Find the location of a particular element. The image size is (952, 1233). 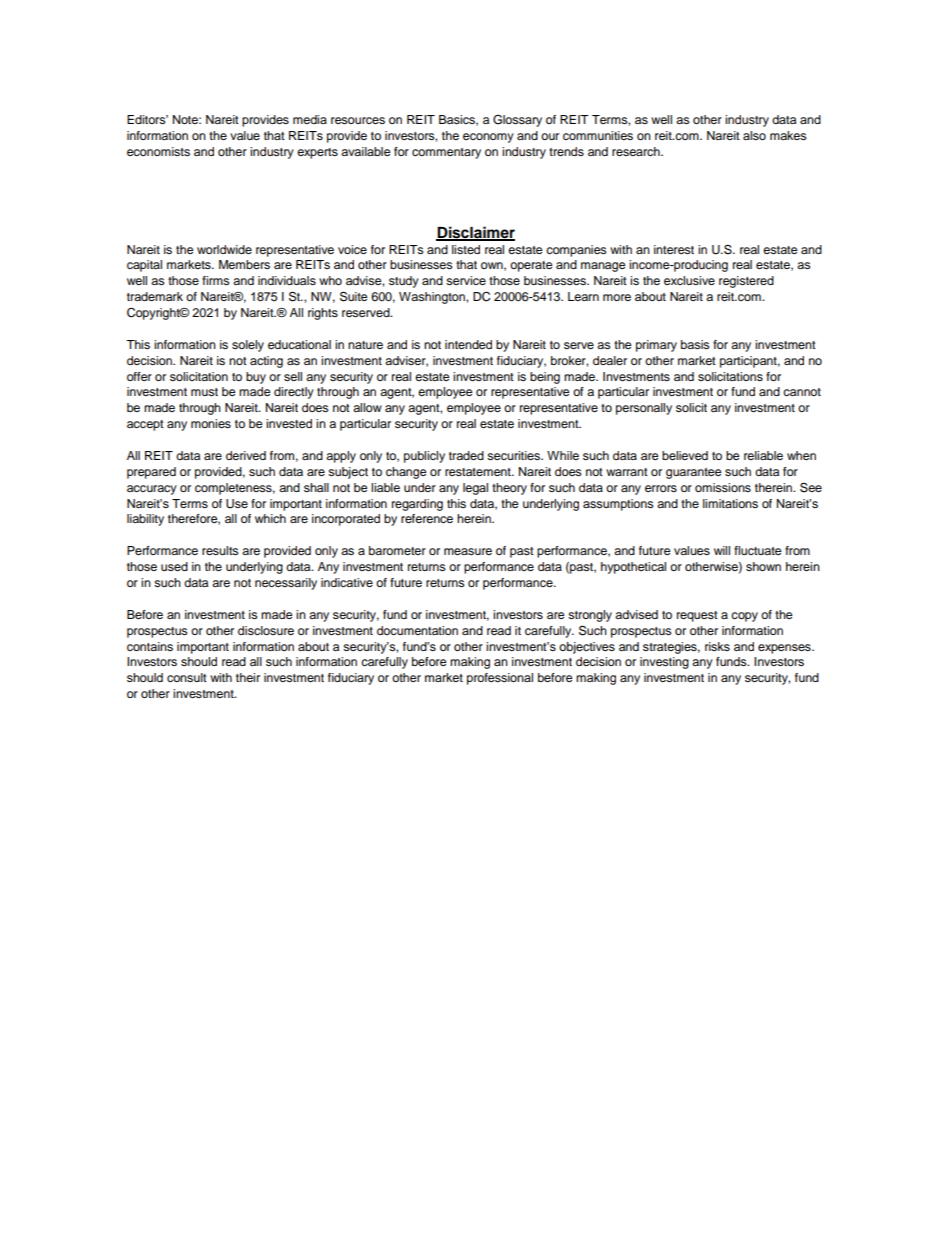

will is located at coordinates (722, 550).
